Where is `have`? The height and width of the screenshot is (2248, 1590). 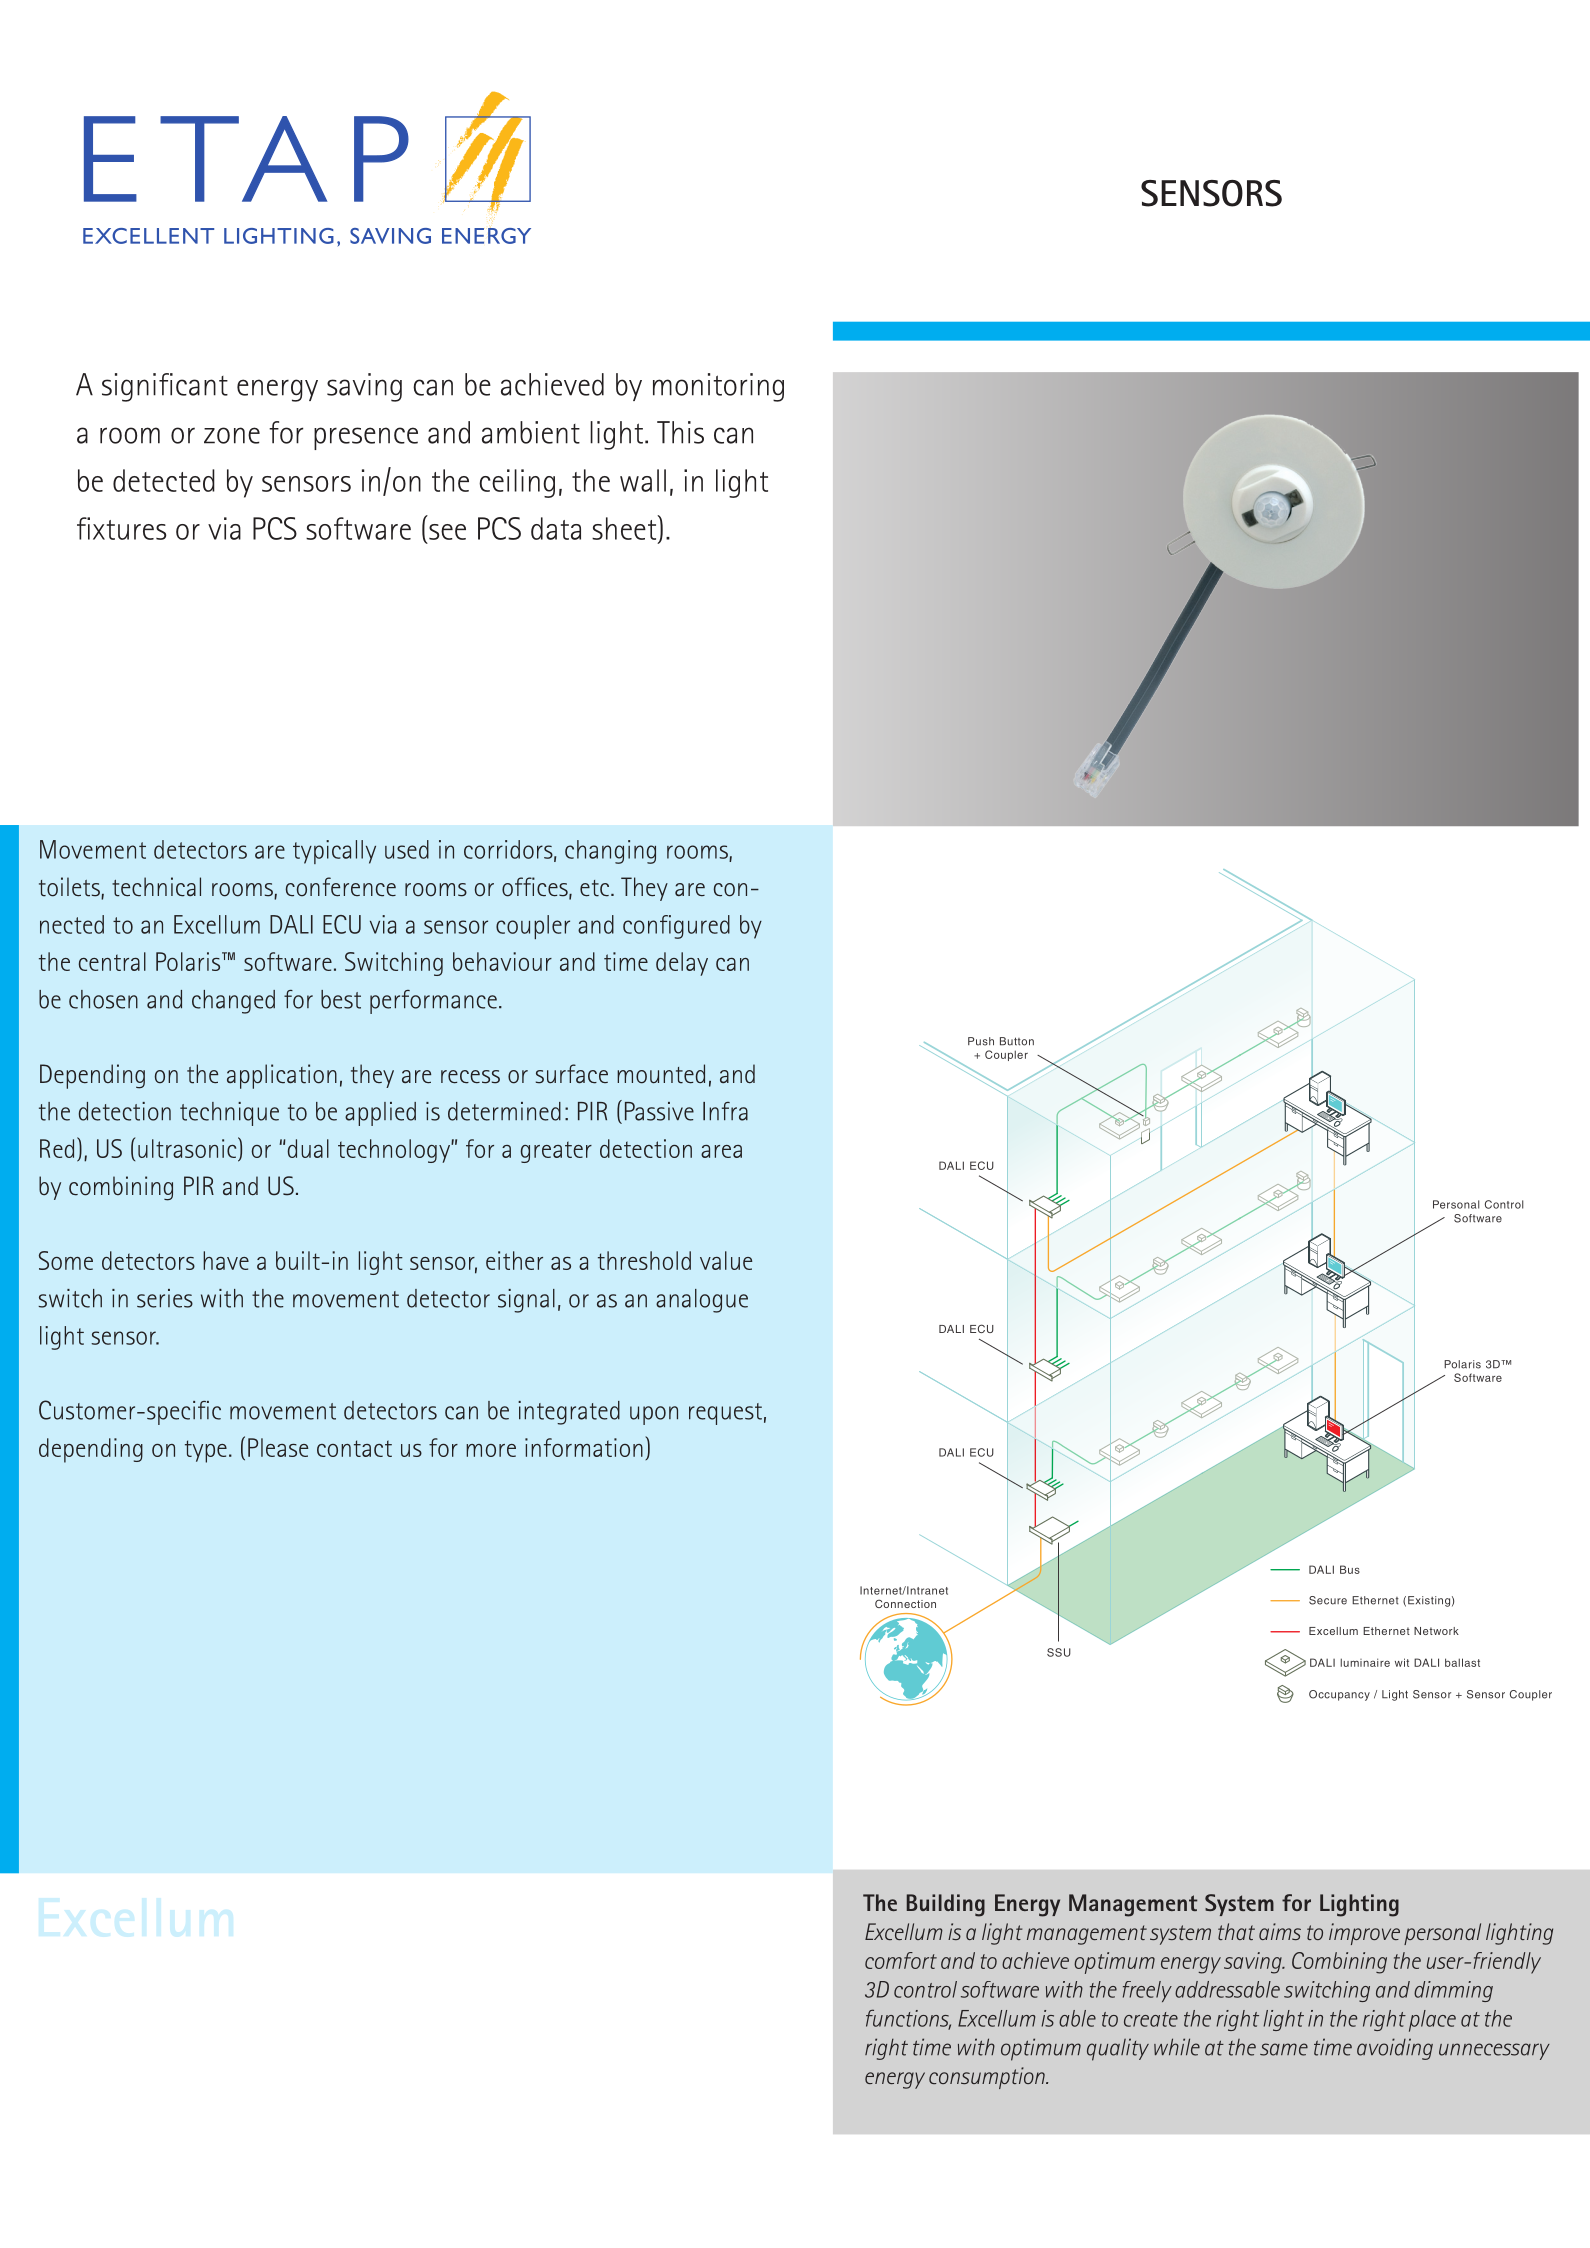 have is located at coordinates (226, 1260).
